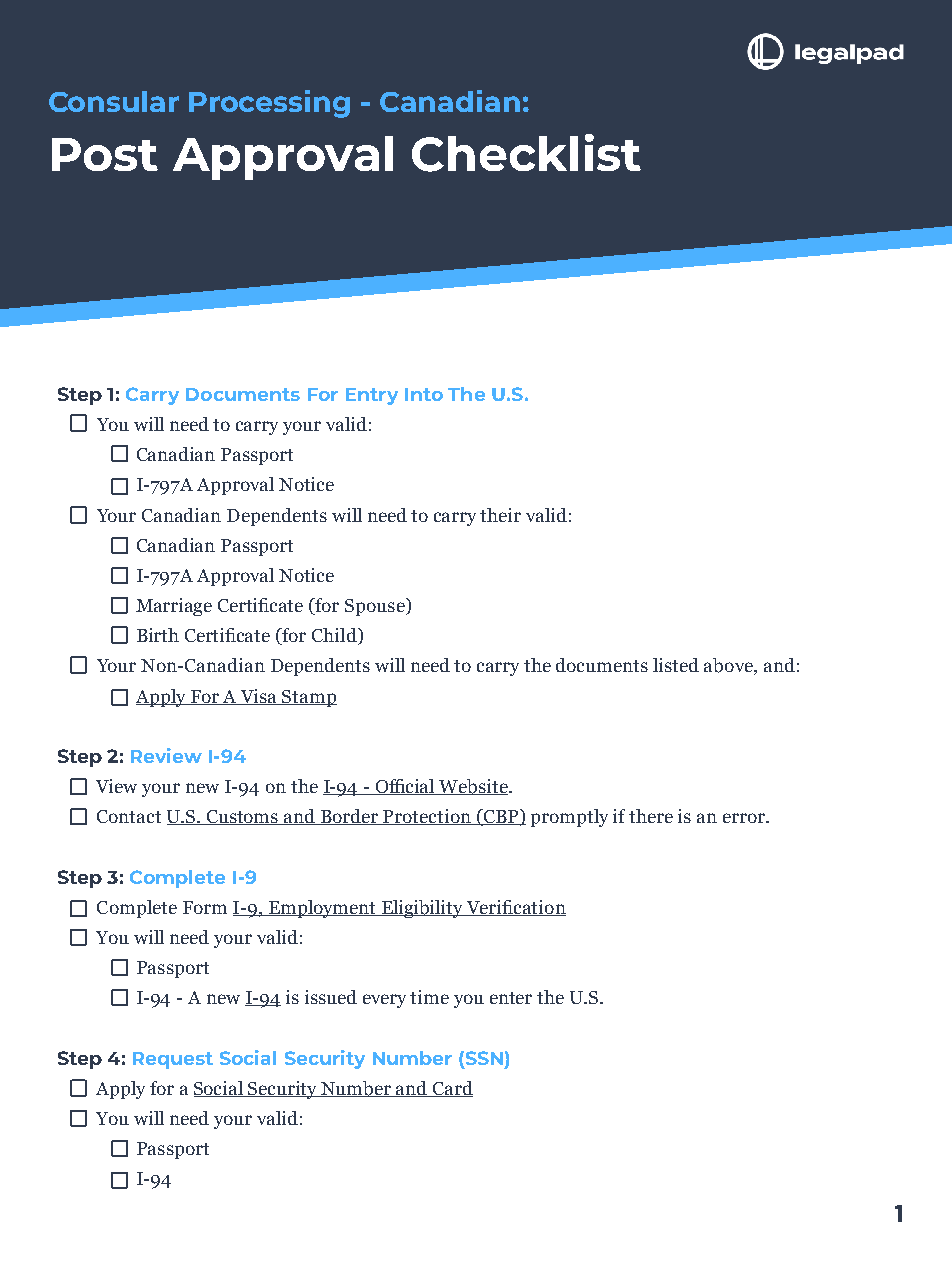 The height and width of the screenshot is (1270, 952). I want to click on Card, so click(452, 1089).
